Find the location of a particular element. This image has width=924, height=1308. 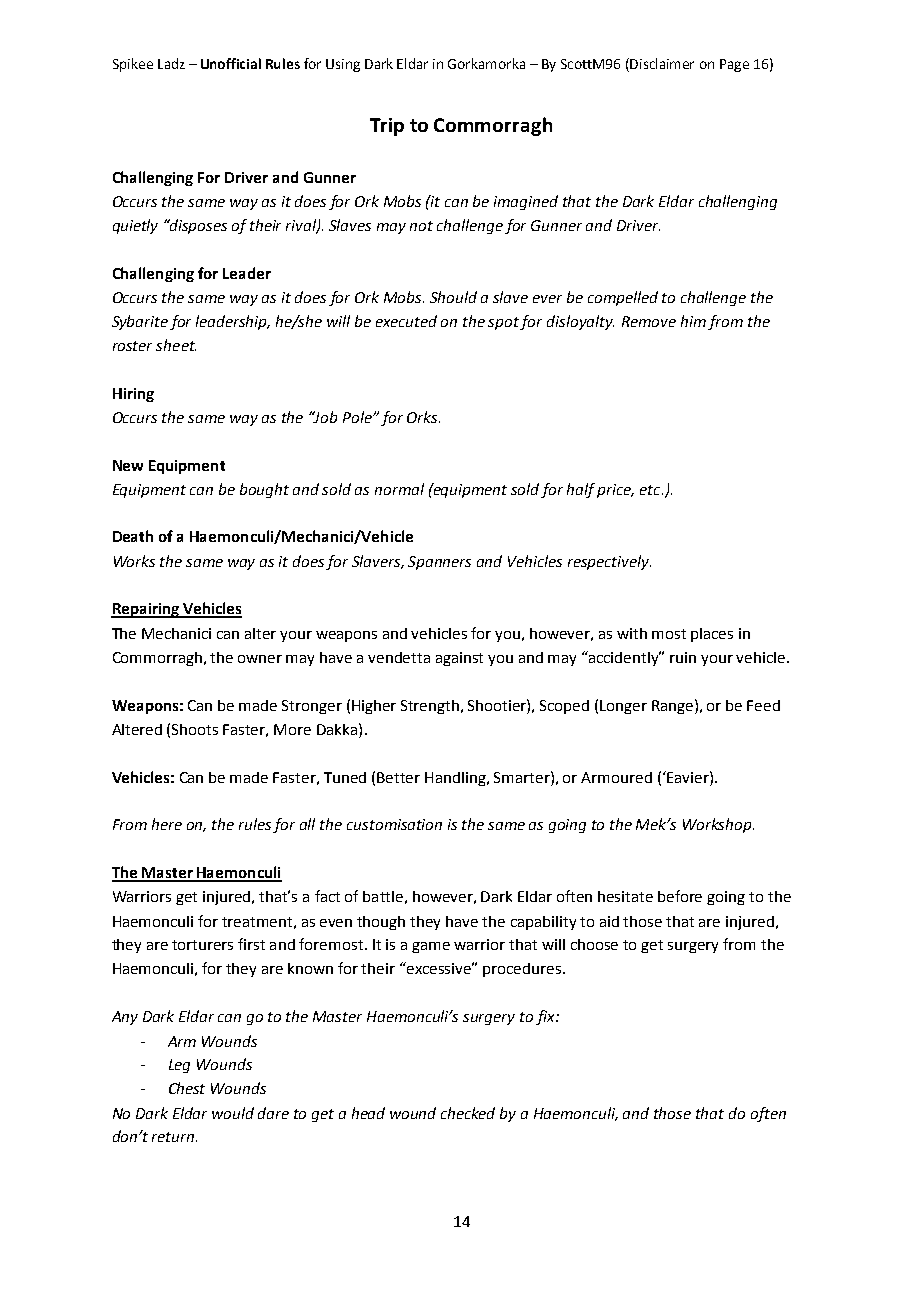

Armoured is located at coordinates (616, 777).
